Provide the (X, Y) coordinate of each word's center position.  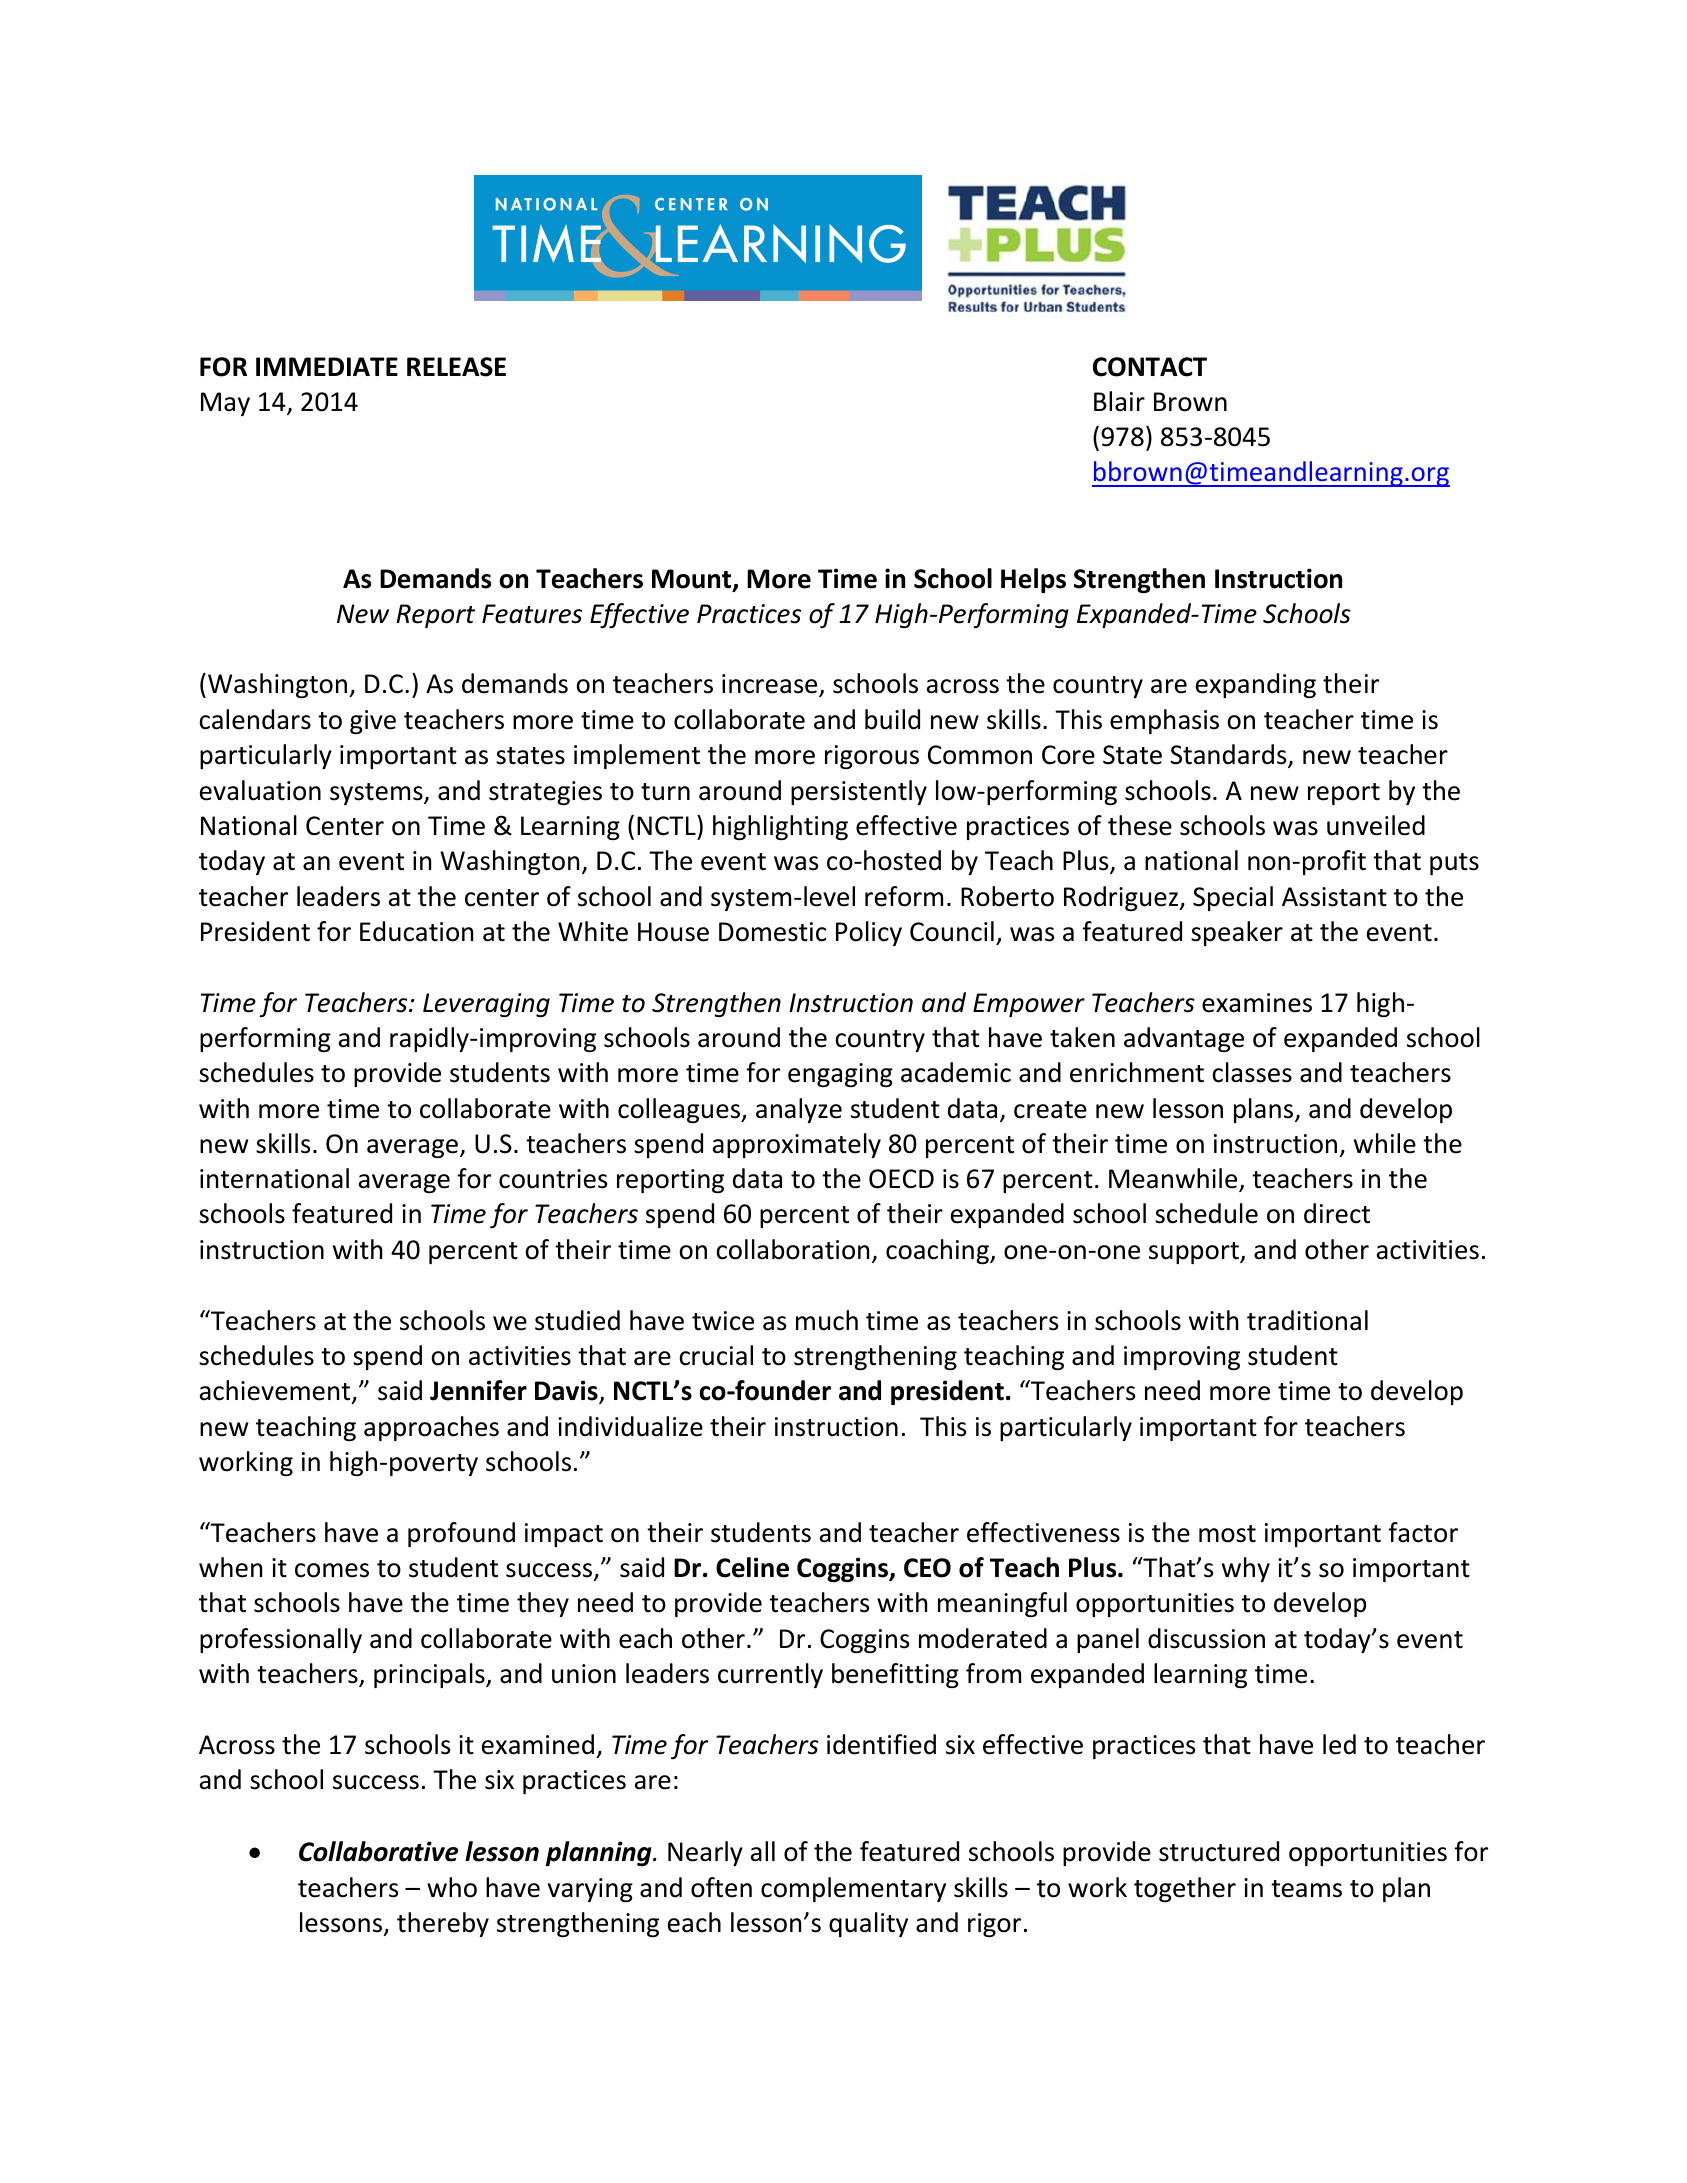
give (373, 722)
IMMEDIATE (327, 366)
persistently (859, 792)
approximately (797, 1145)
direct (1337, 1213)
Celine (752, 1567)
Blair (1119, 401)
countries (553, 1179)
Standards (1229, 756)
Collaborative (379, 1851)
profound (461, 1534)
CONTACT (1150, 367)
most (1227, 1534)
